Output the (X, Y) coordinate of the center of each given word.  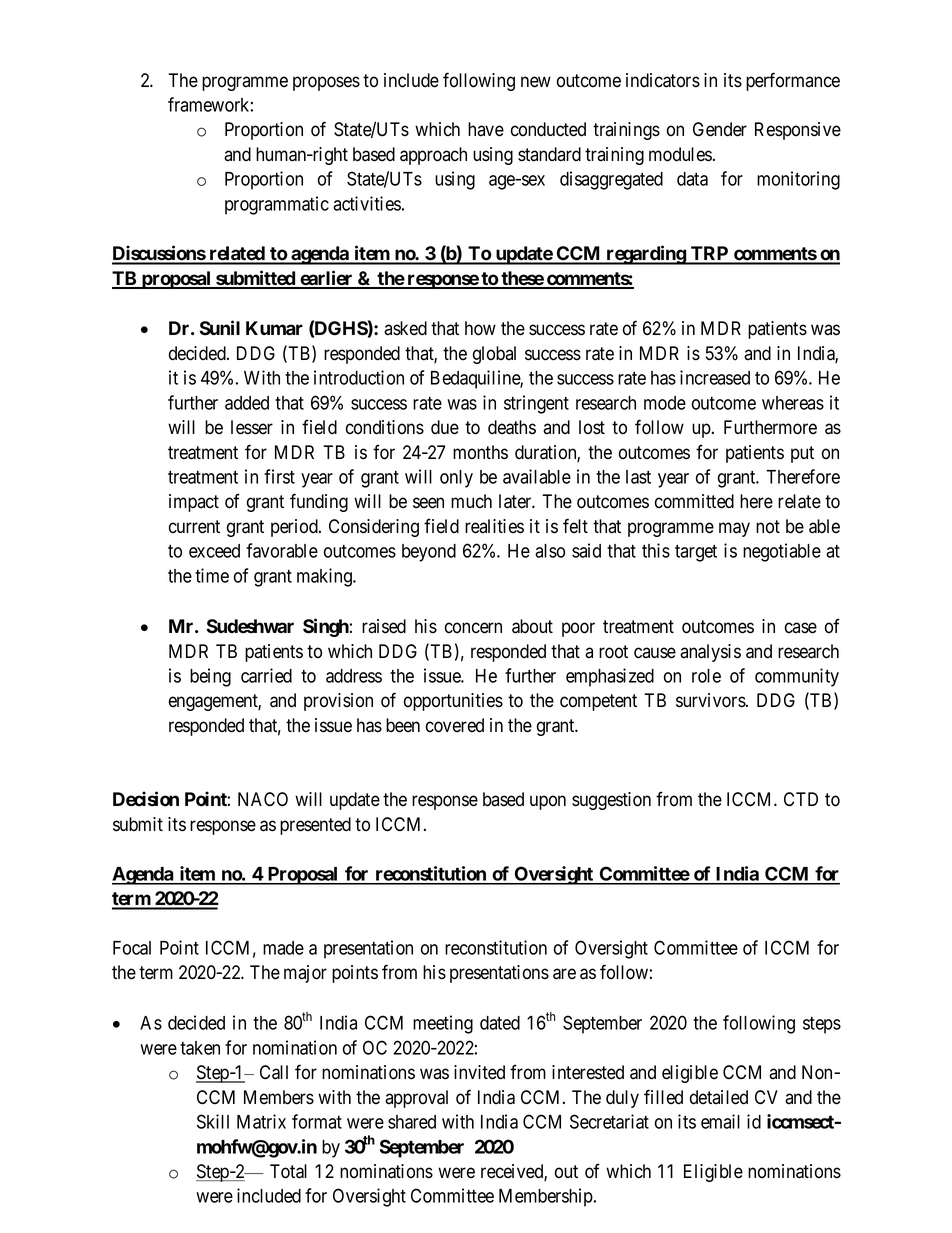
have (486, 129)
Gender (720, 129)
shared (412, 1122)
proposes (326, 83)
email (720, 1121)
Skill (213, 1121)
